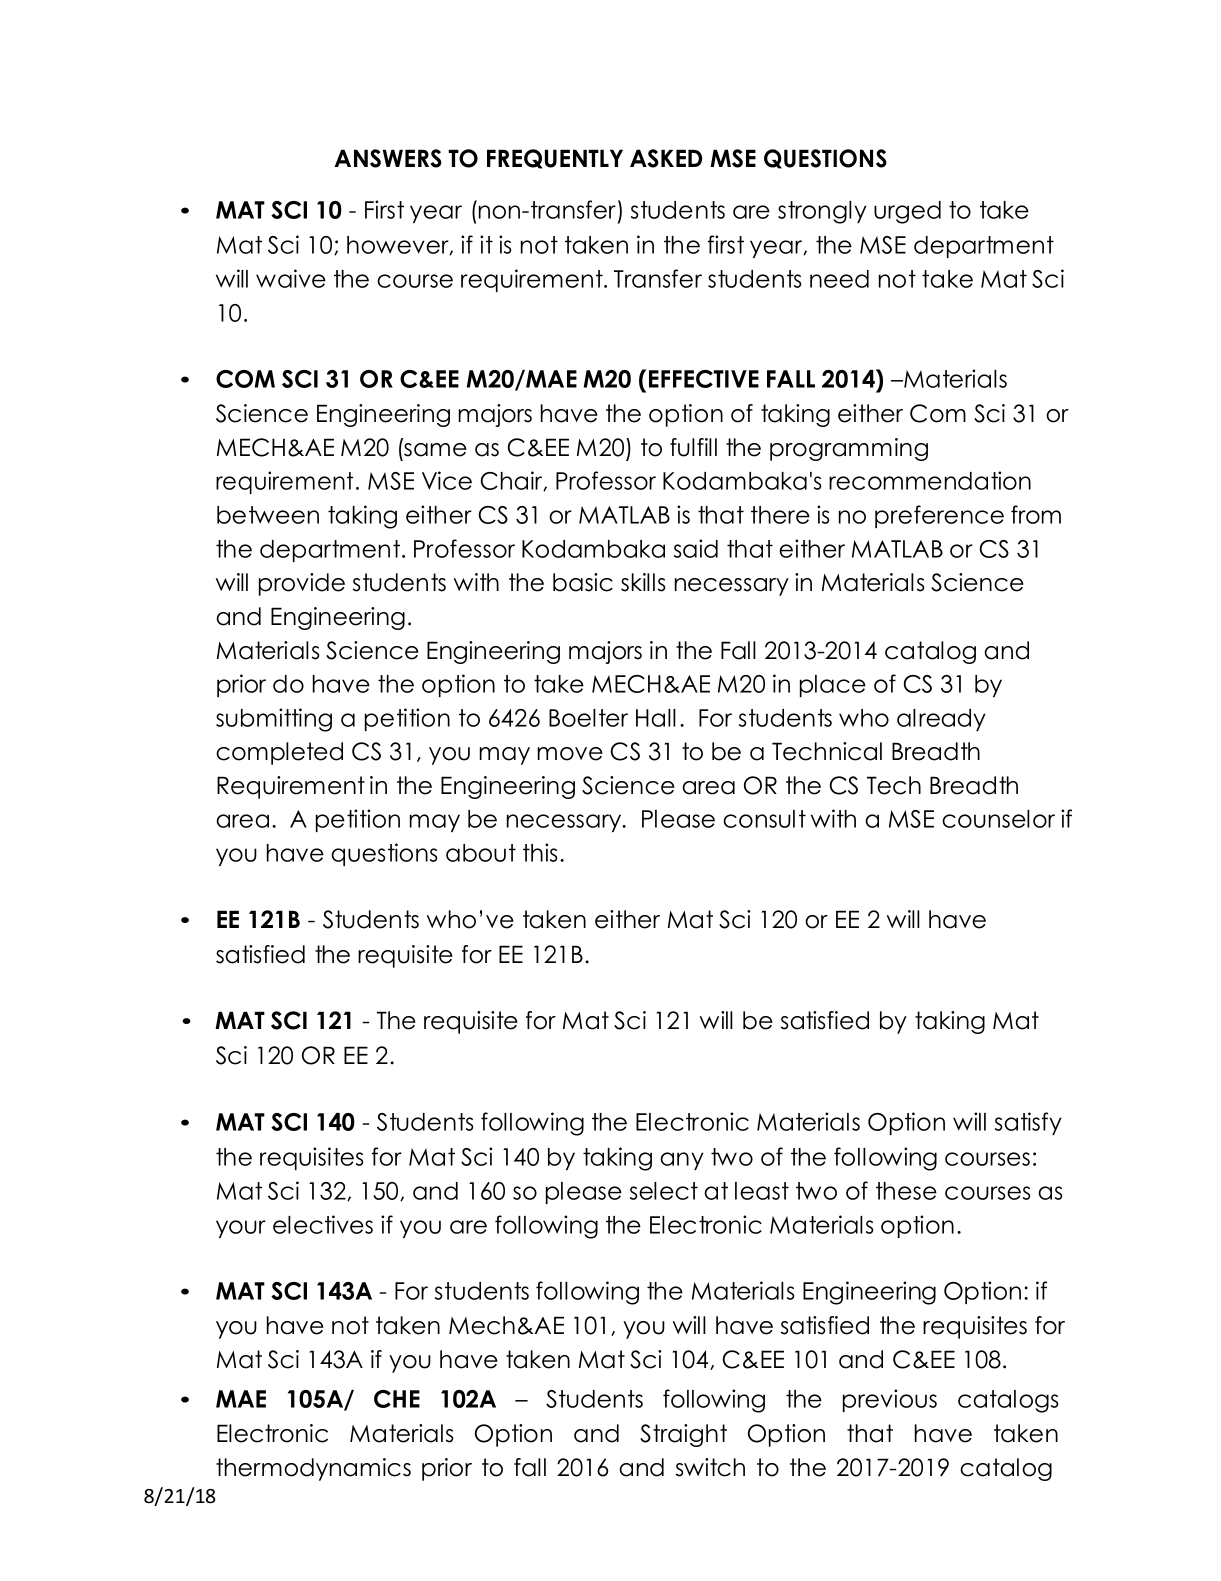  Describe the element at coordinates (481, 853) in the screenshot. I see `about` at that location.
